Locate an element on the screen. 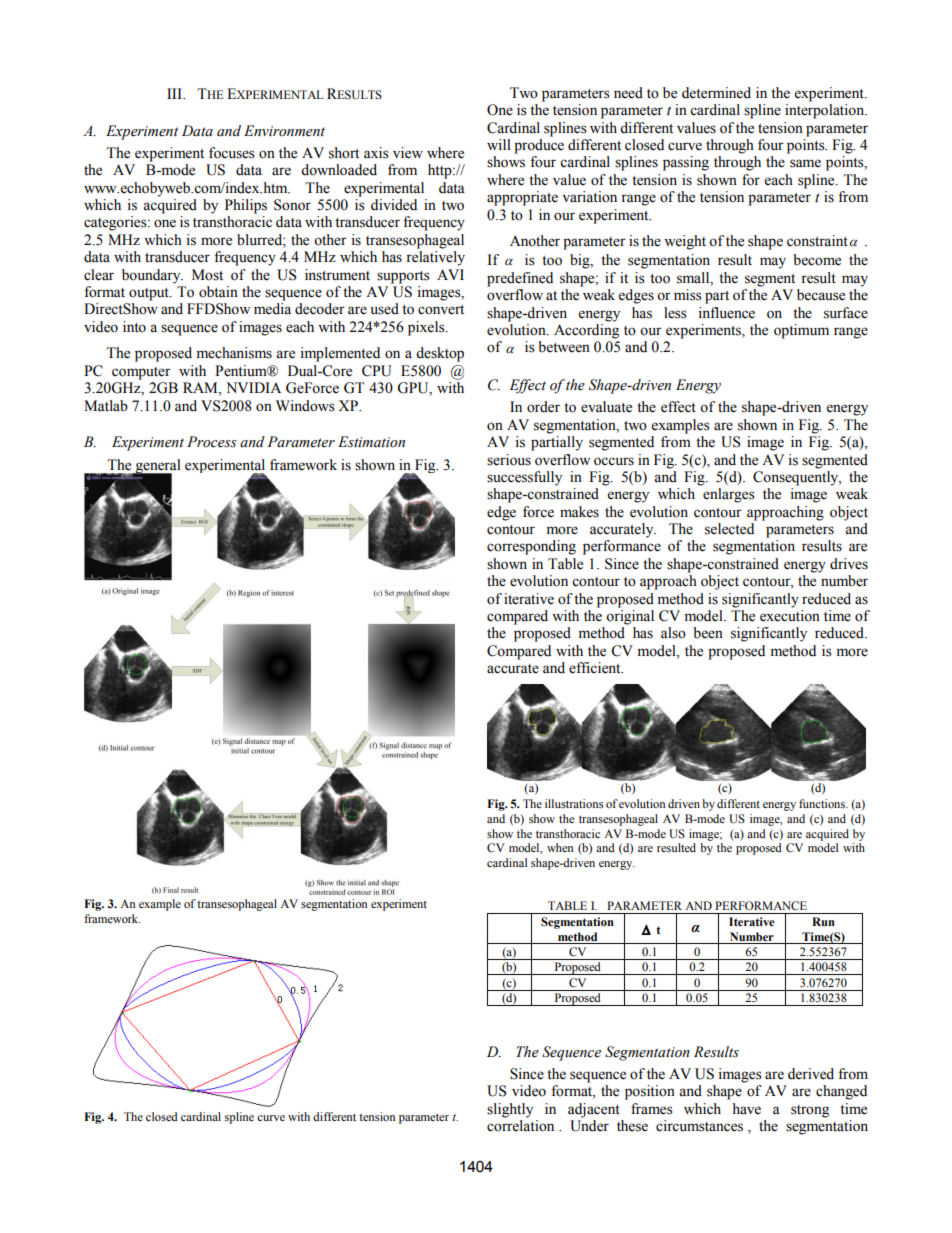  III is located at coordinates (175, 93).
